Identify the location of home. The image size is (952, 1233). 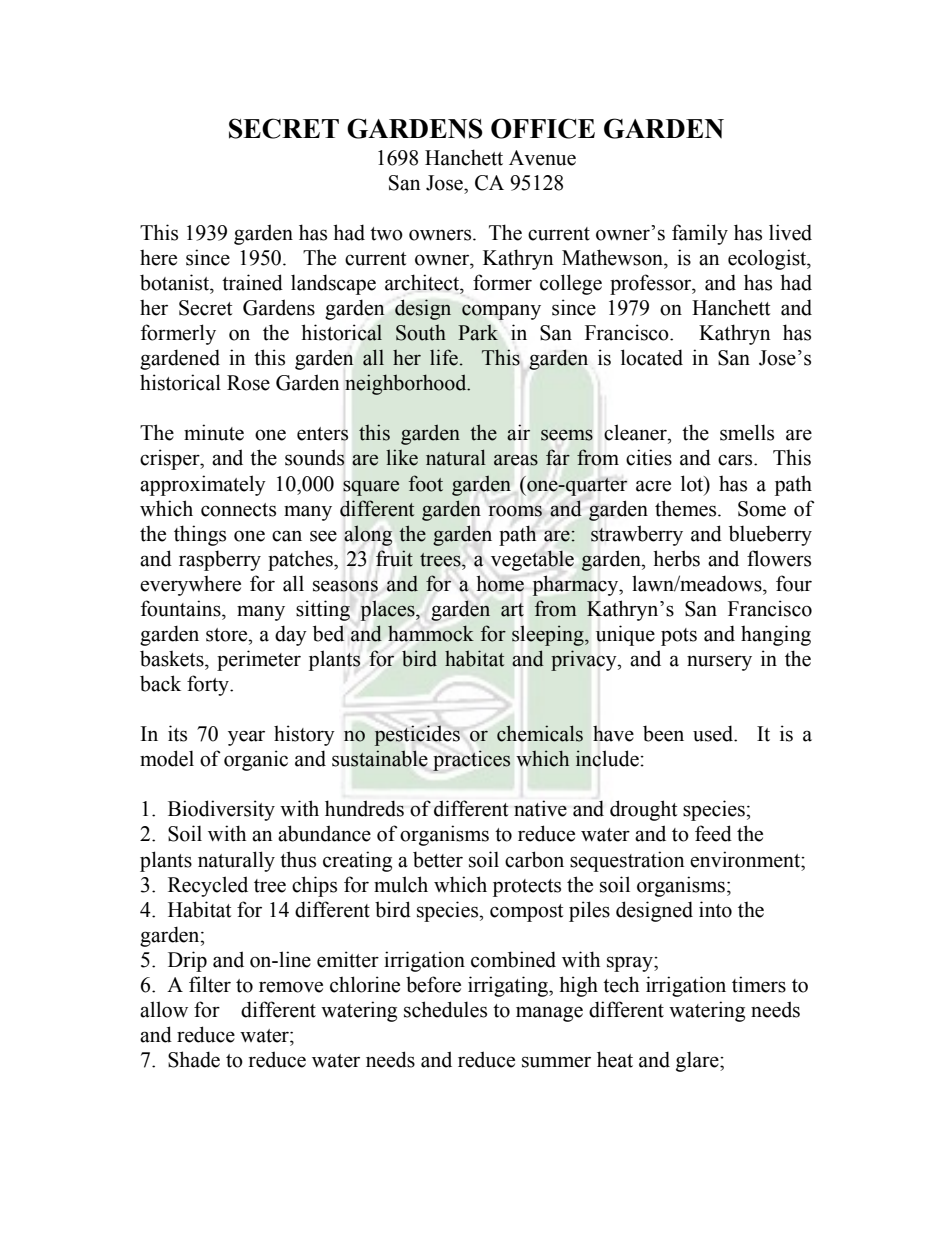
(500, 583).
